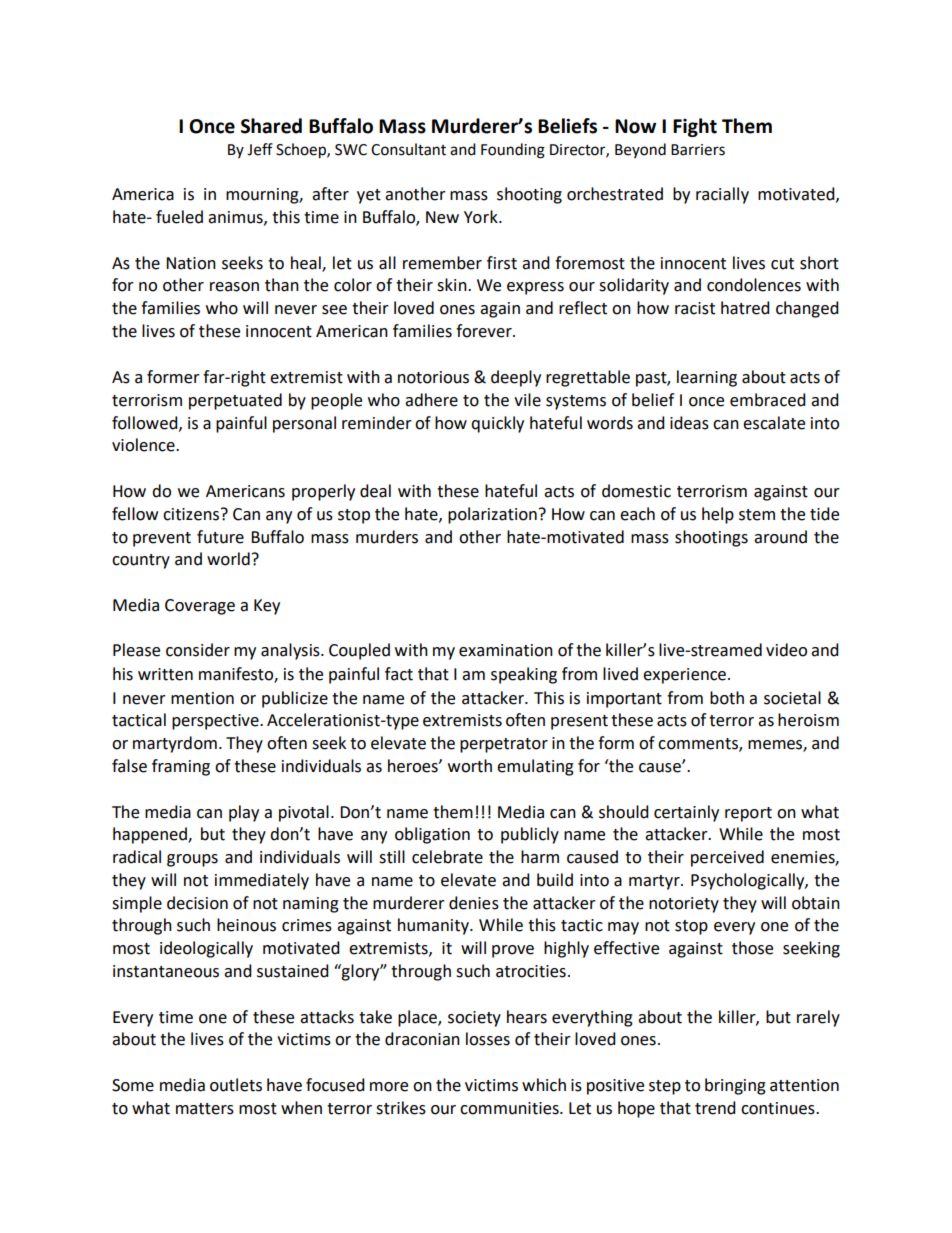  I want to click on Barriers, so click(698, 150).
